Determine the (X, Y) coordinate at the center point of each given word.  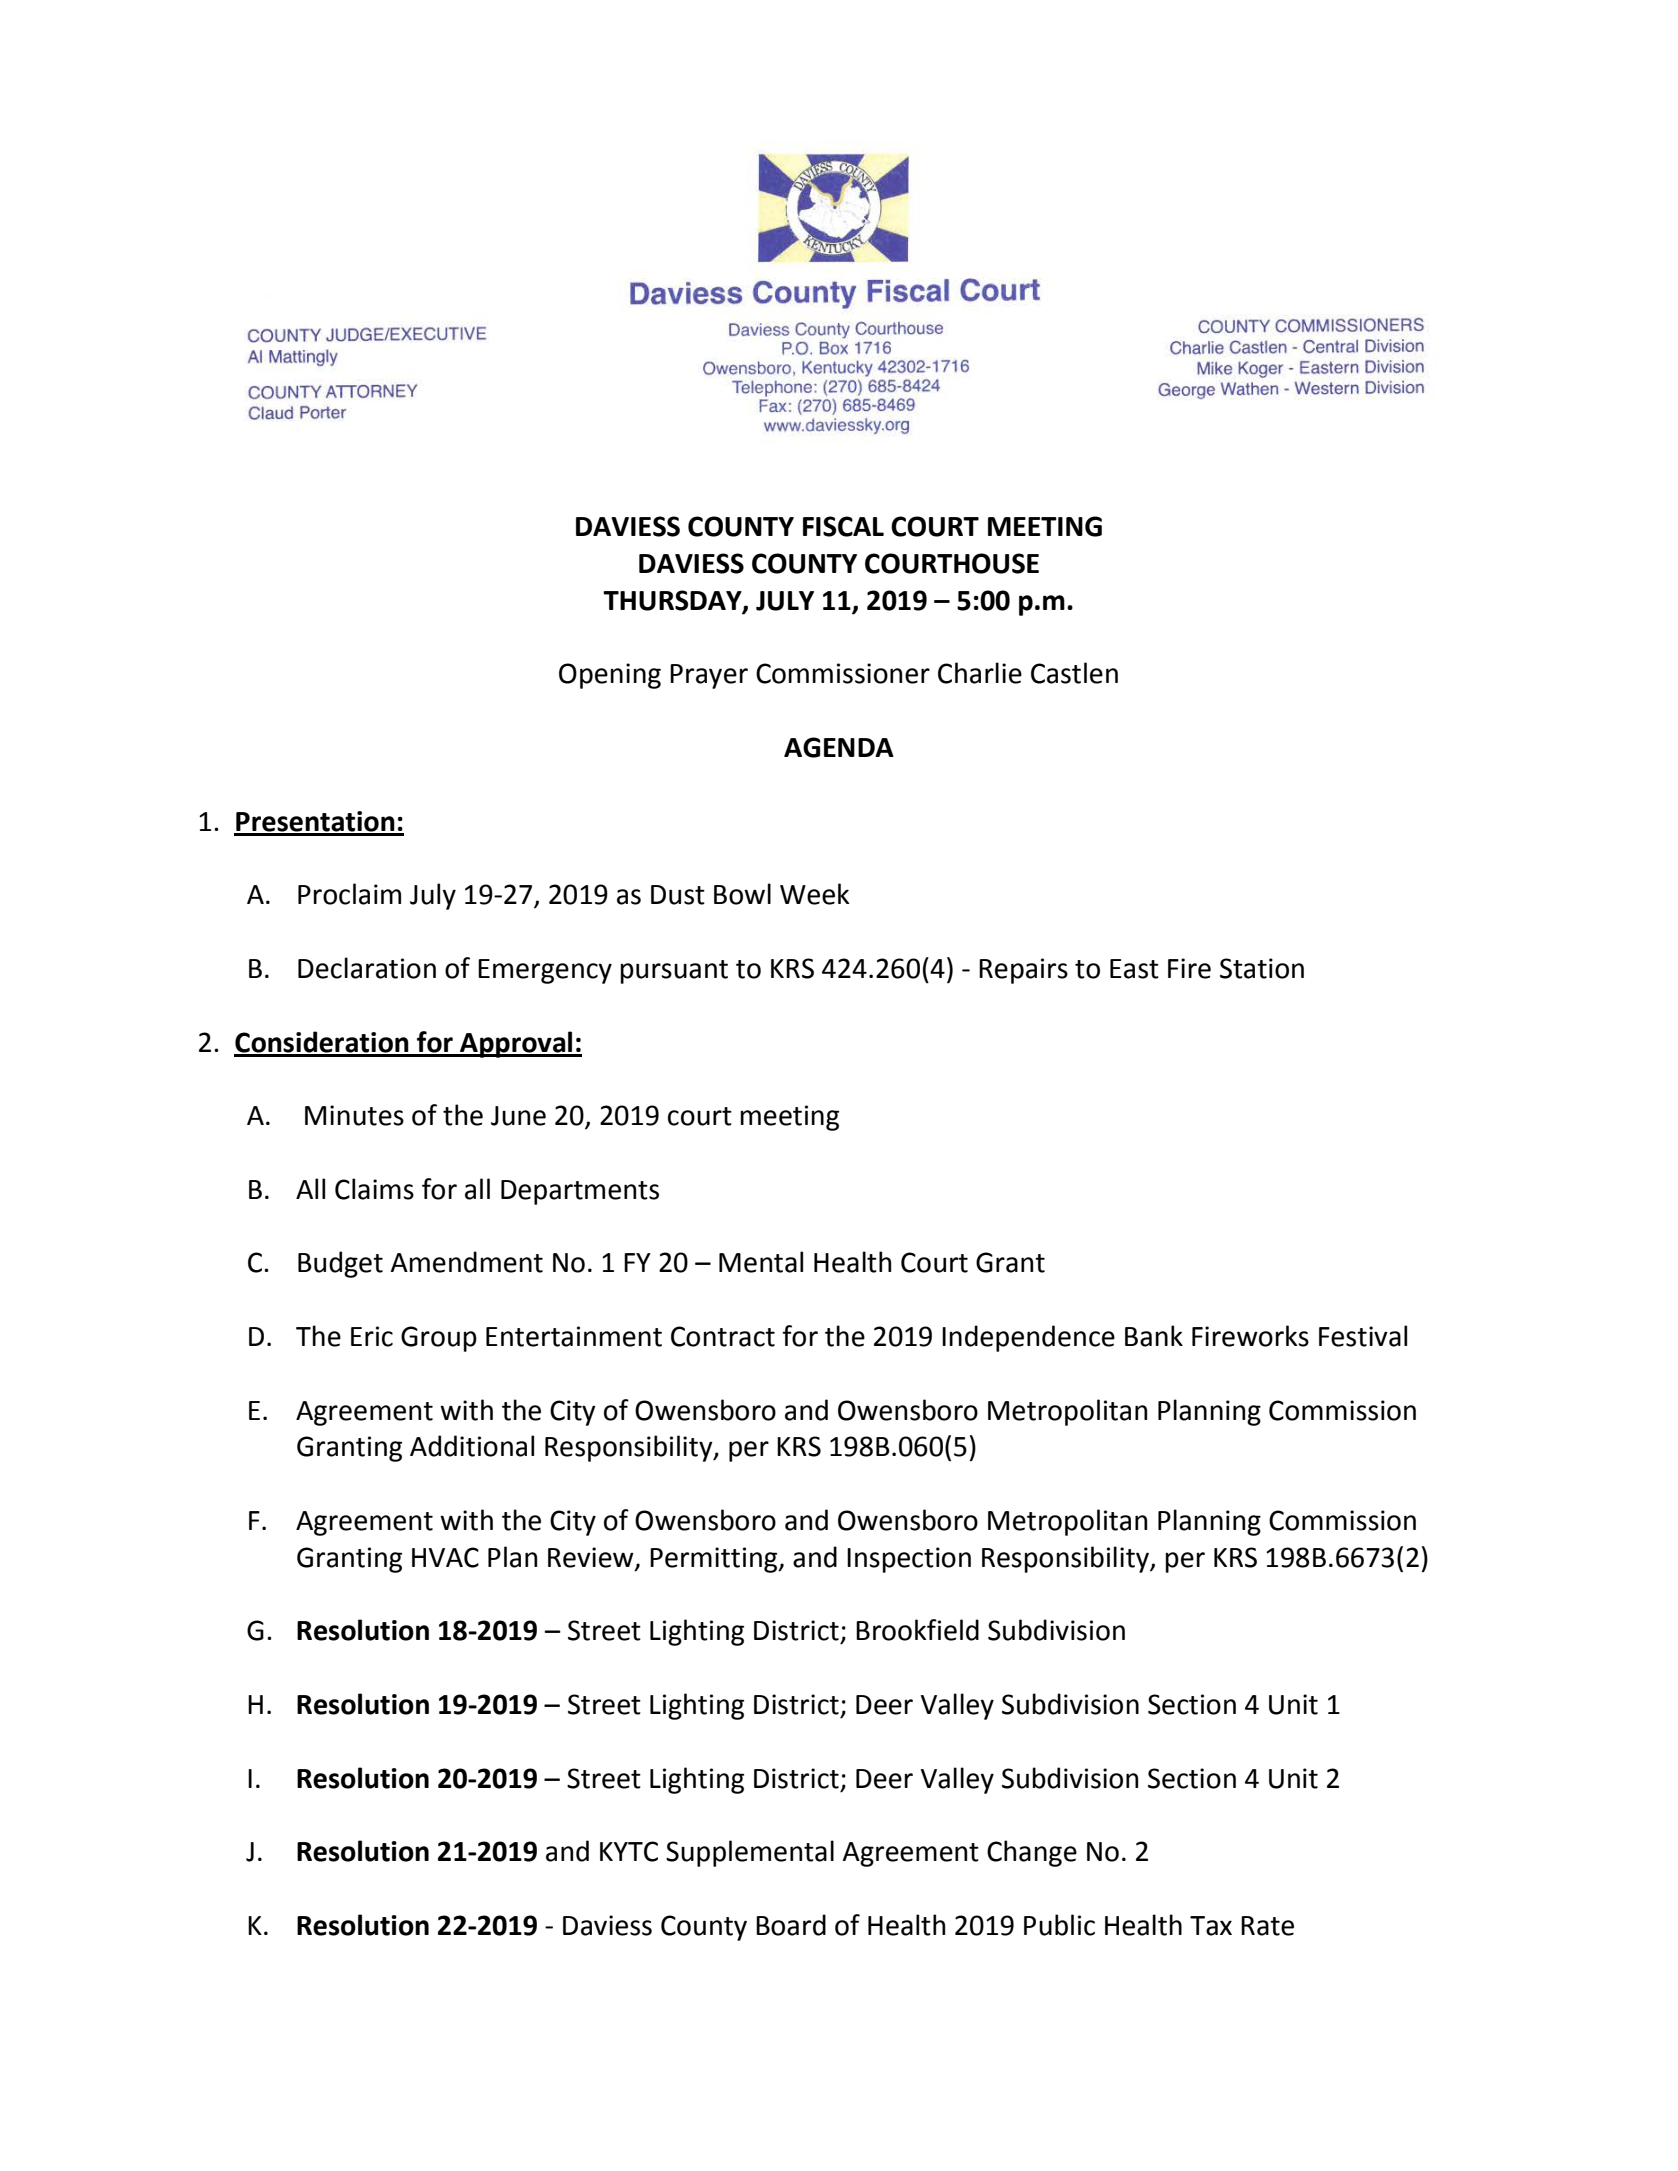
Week (815, 894)
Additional (472, 1446)
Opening (610, 676)
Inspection (909, 1560)
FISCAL (843, 526)
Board (791, 1925)
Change (1032, 1853)
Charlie (980, 673)
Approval (516, 1044)
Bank (1154, 1336)
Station (1262, 968)
